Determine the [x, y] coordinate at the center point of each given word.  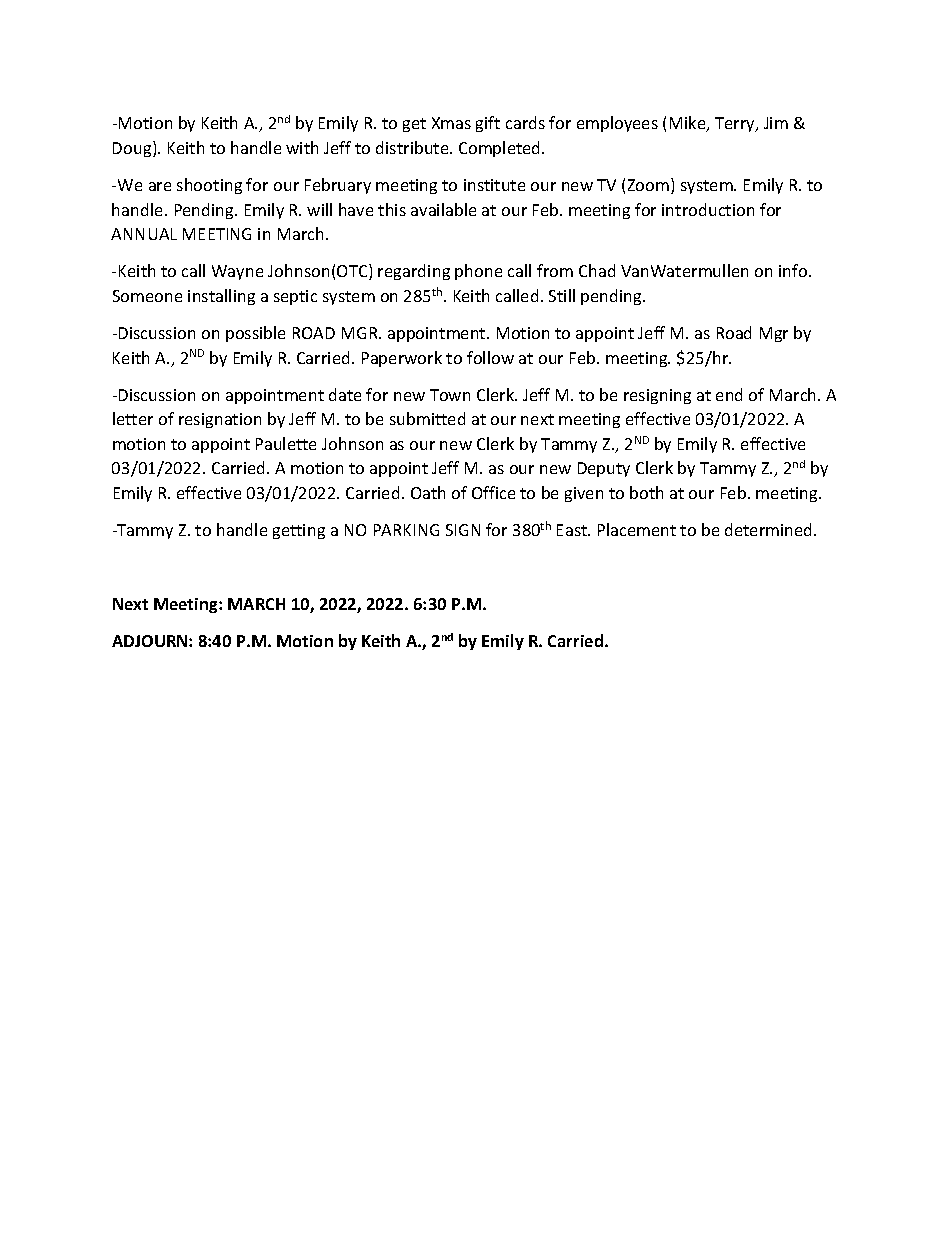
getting [299, 531]
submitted [427, 418]
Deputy [604, 469]
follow [490, 357]
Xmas [451, 123]
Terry [736, 124]
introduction [708, 209]
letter [133, 418]
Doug [133, 149]
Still [562, 295]
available [443, 209]
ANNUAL [144, 234]
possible [255, 334]
